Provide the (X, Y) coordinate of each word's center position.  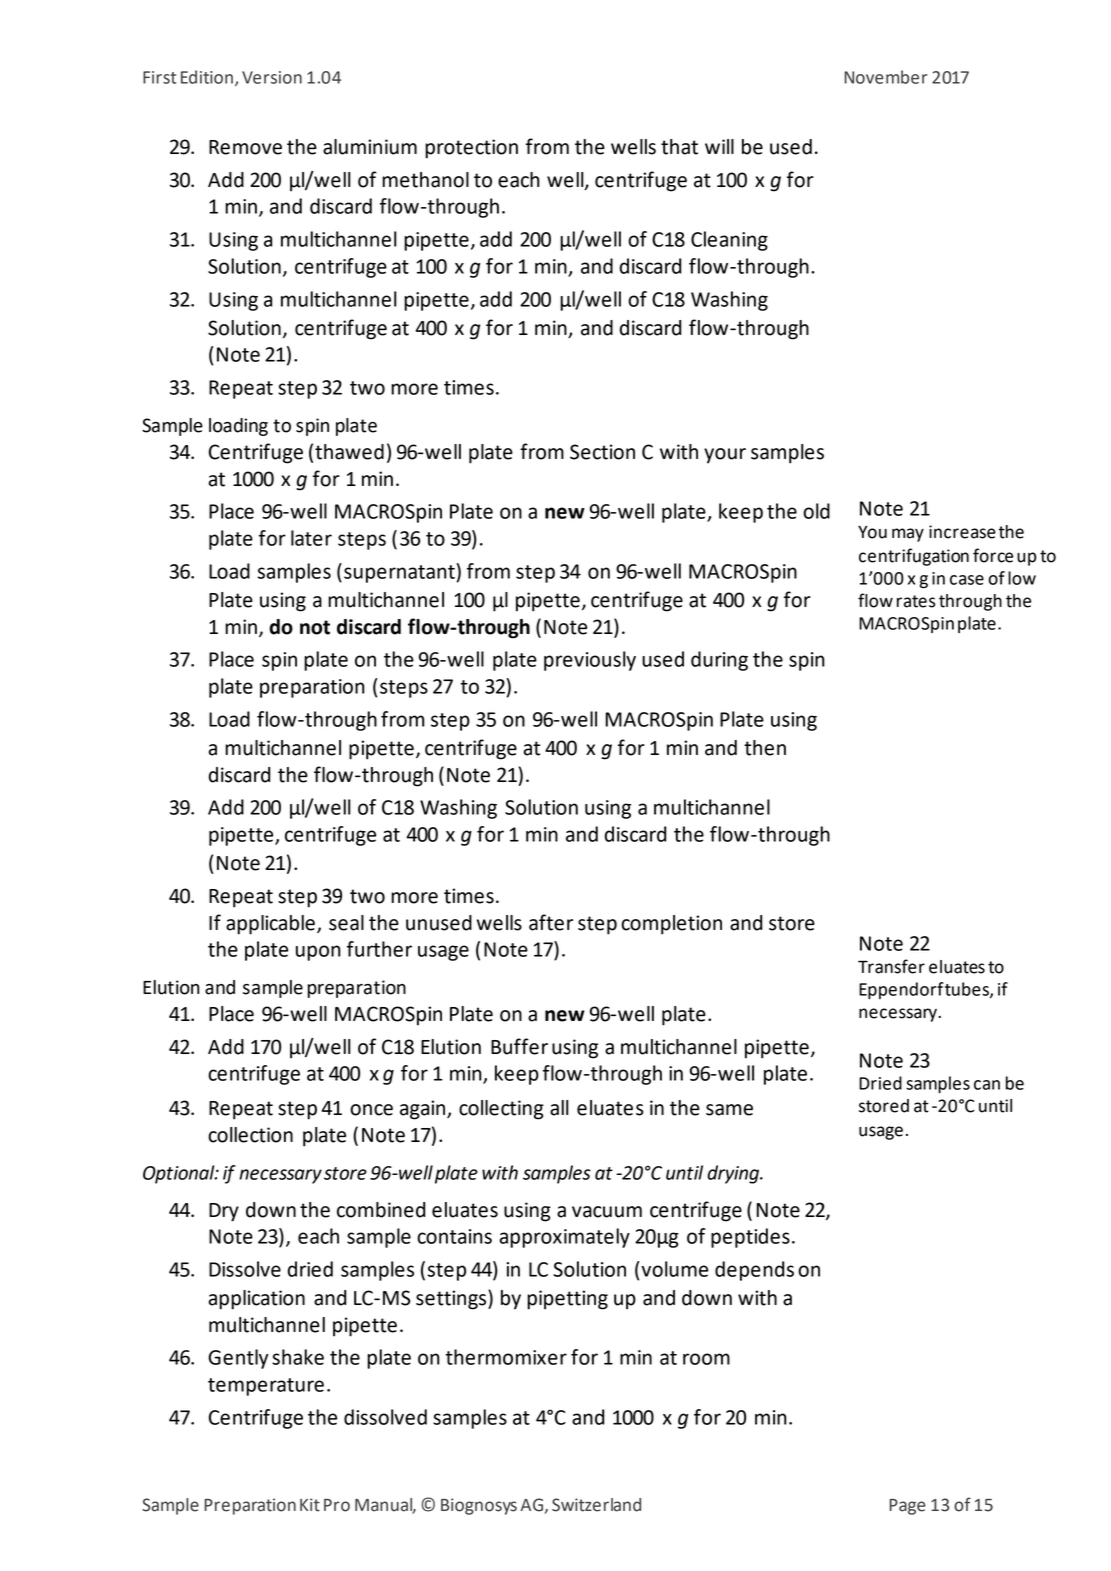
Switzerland (596, 1505)
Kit (310, 1505)
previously (590, 661)
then (765, 748)
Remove (245, 147)
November (885, 77)
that (679, 147)
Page (908, 1507)
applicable (270, 925)
